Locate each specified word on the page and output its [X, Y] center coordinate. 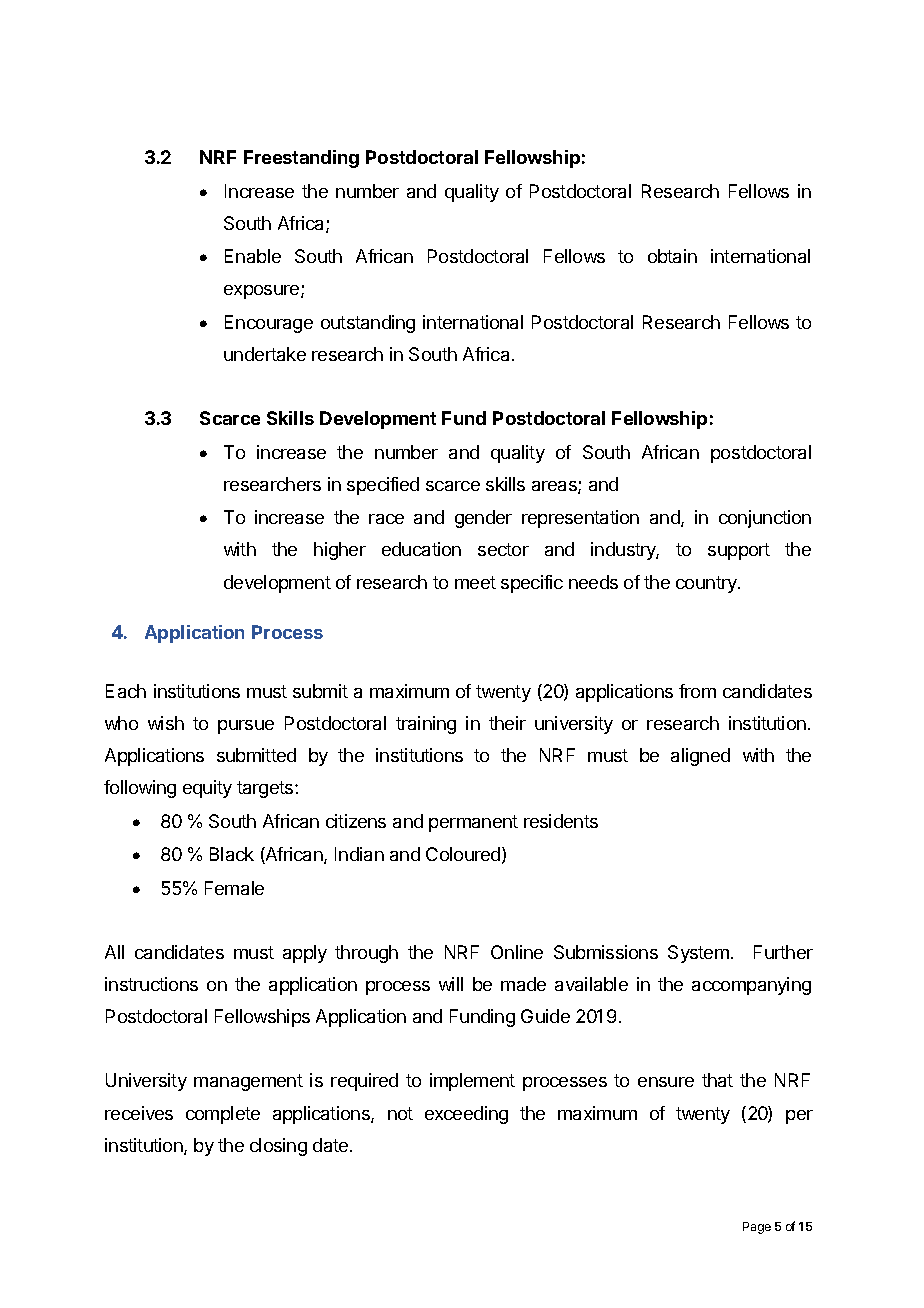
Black [232, 854]
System [698, 954]
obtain [672, 256]
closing [278, 1147]
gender [483, 519]
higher [340, 551]
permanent [473, 823]
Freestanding [301, 159]
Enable [253, 256]
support [739, 551]
